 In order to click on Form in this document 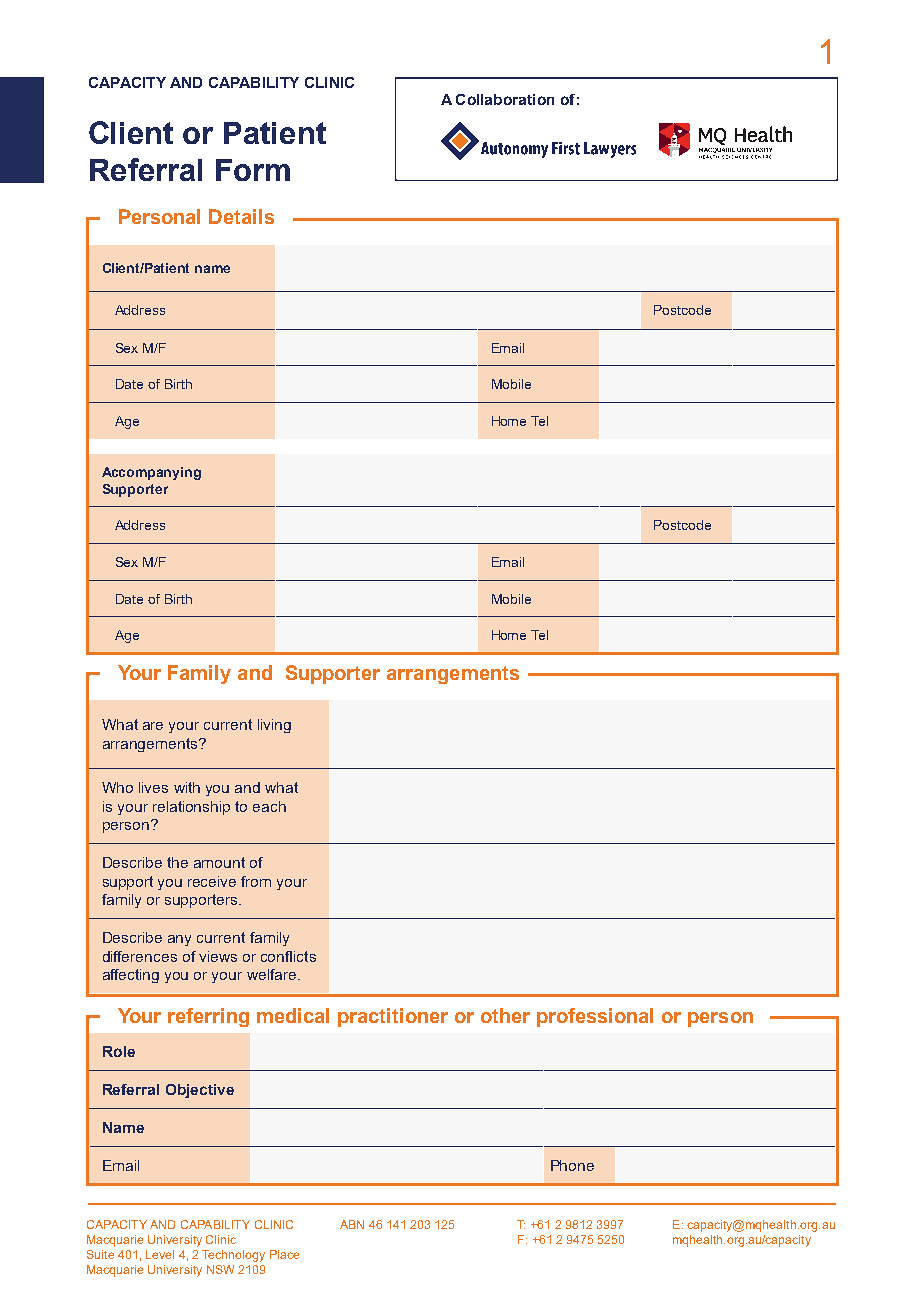, I will do `click(253, 170)`.
